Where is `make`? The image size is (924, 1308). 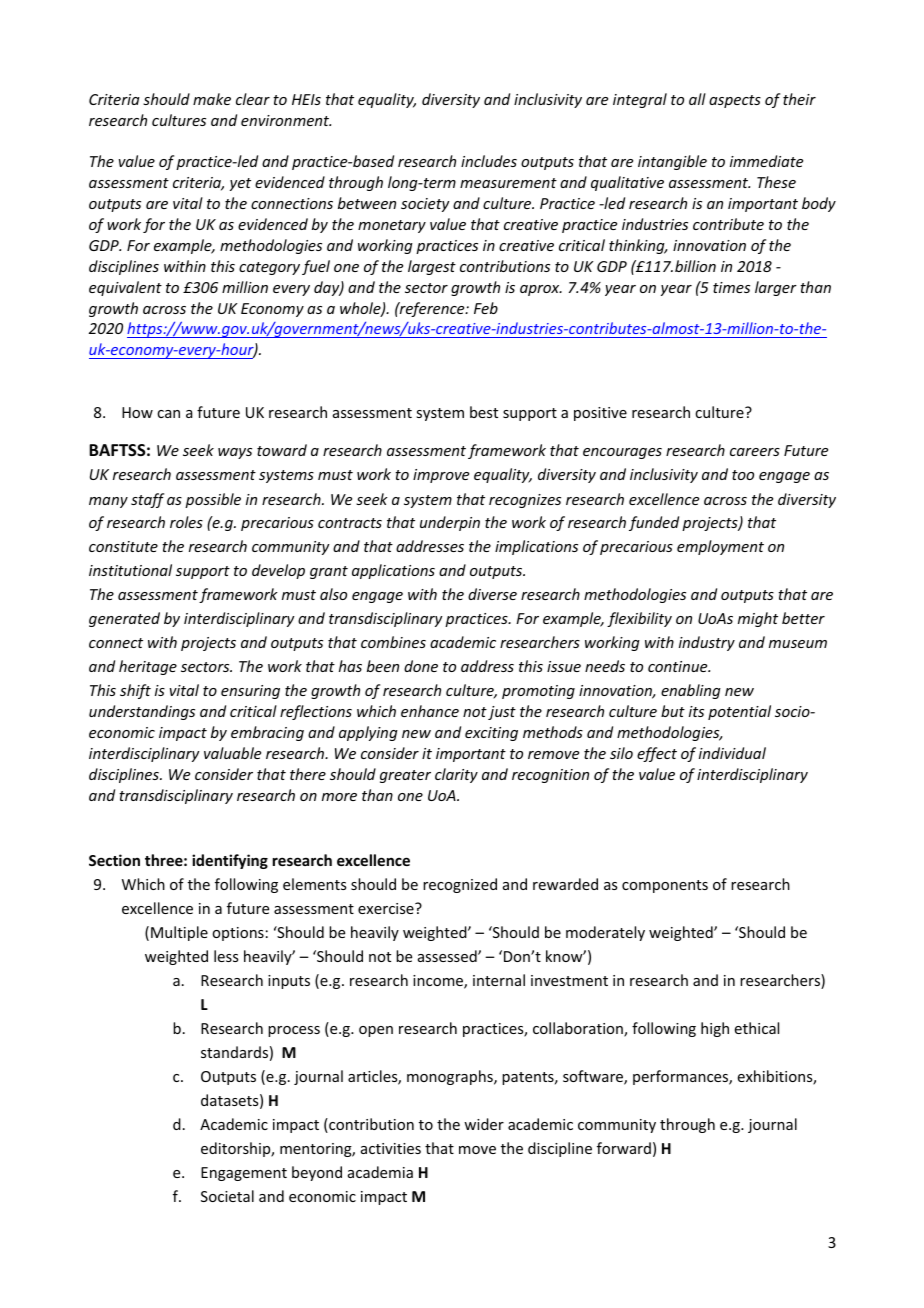 make is located at coordinates (212, 99).
